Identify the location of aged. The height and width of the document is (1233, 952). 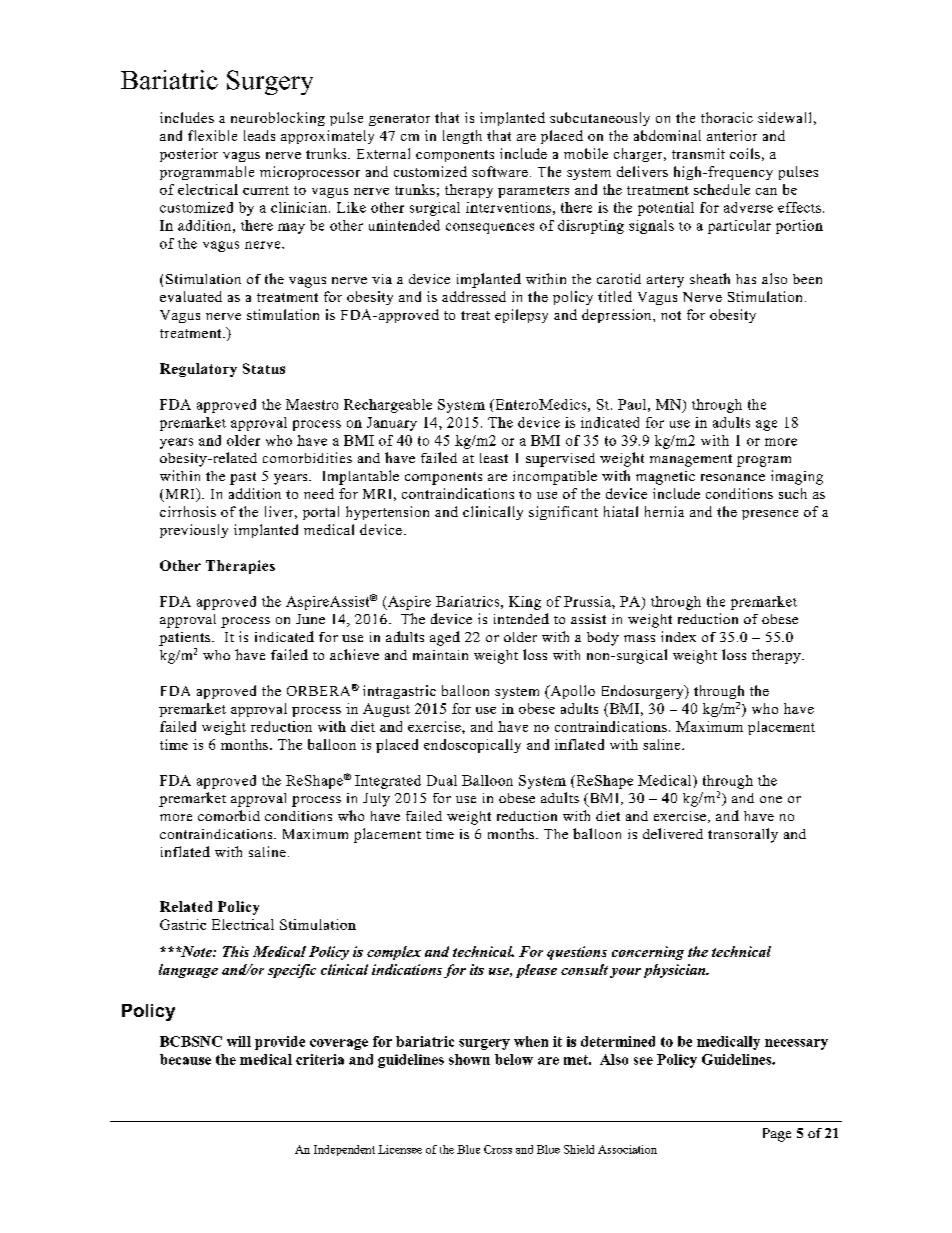
(445, 638).
